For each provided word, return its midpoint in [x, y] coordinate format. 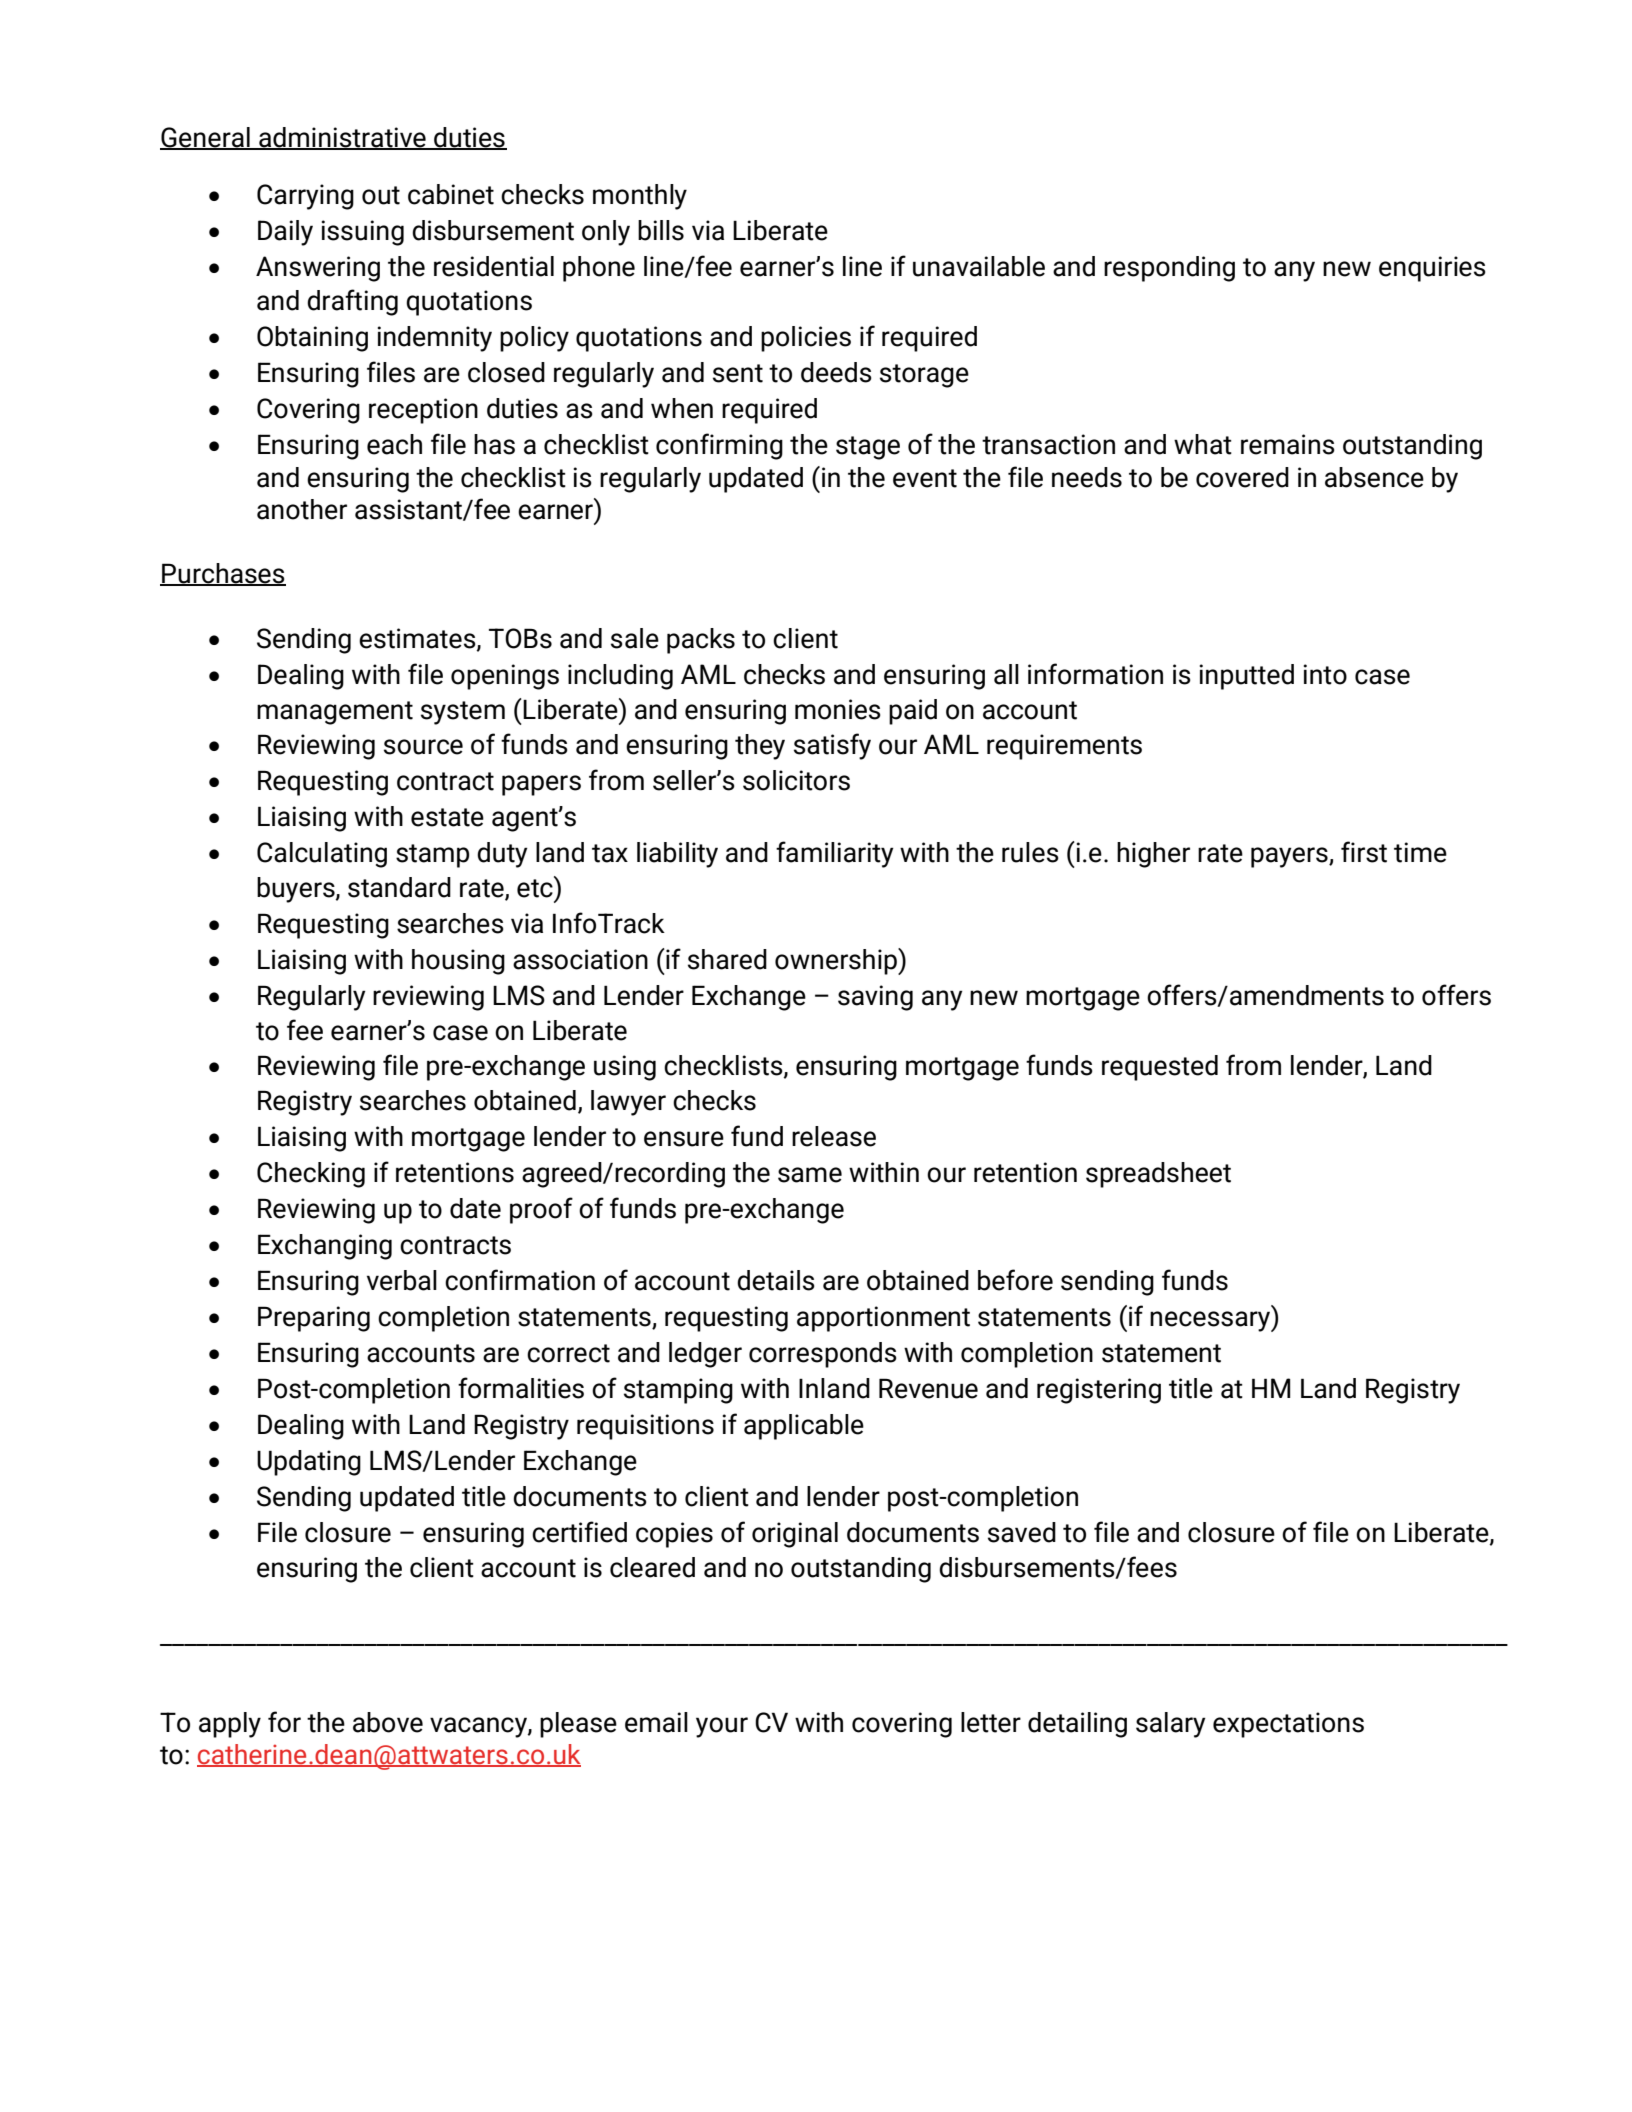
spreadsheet [1158, 1175]
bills [661, 230]
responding [1169, 269]
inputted [1247, 677]
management [335, 713]
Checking [311, 1175]
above [388, 1722]
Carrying [305, 197]
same [810, 1175]
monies [838, 709]
